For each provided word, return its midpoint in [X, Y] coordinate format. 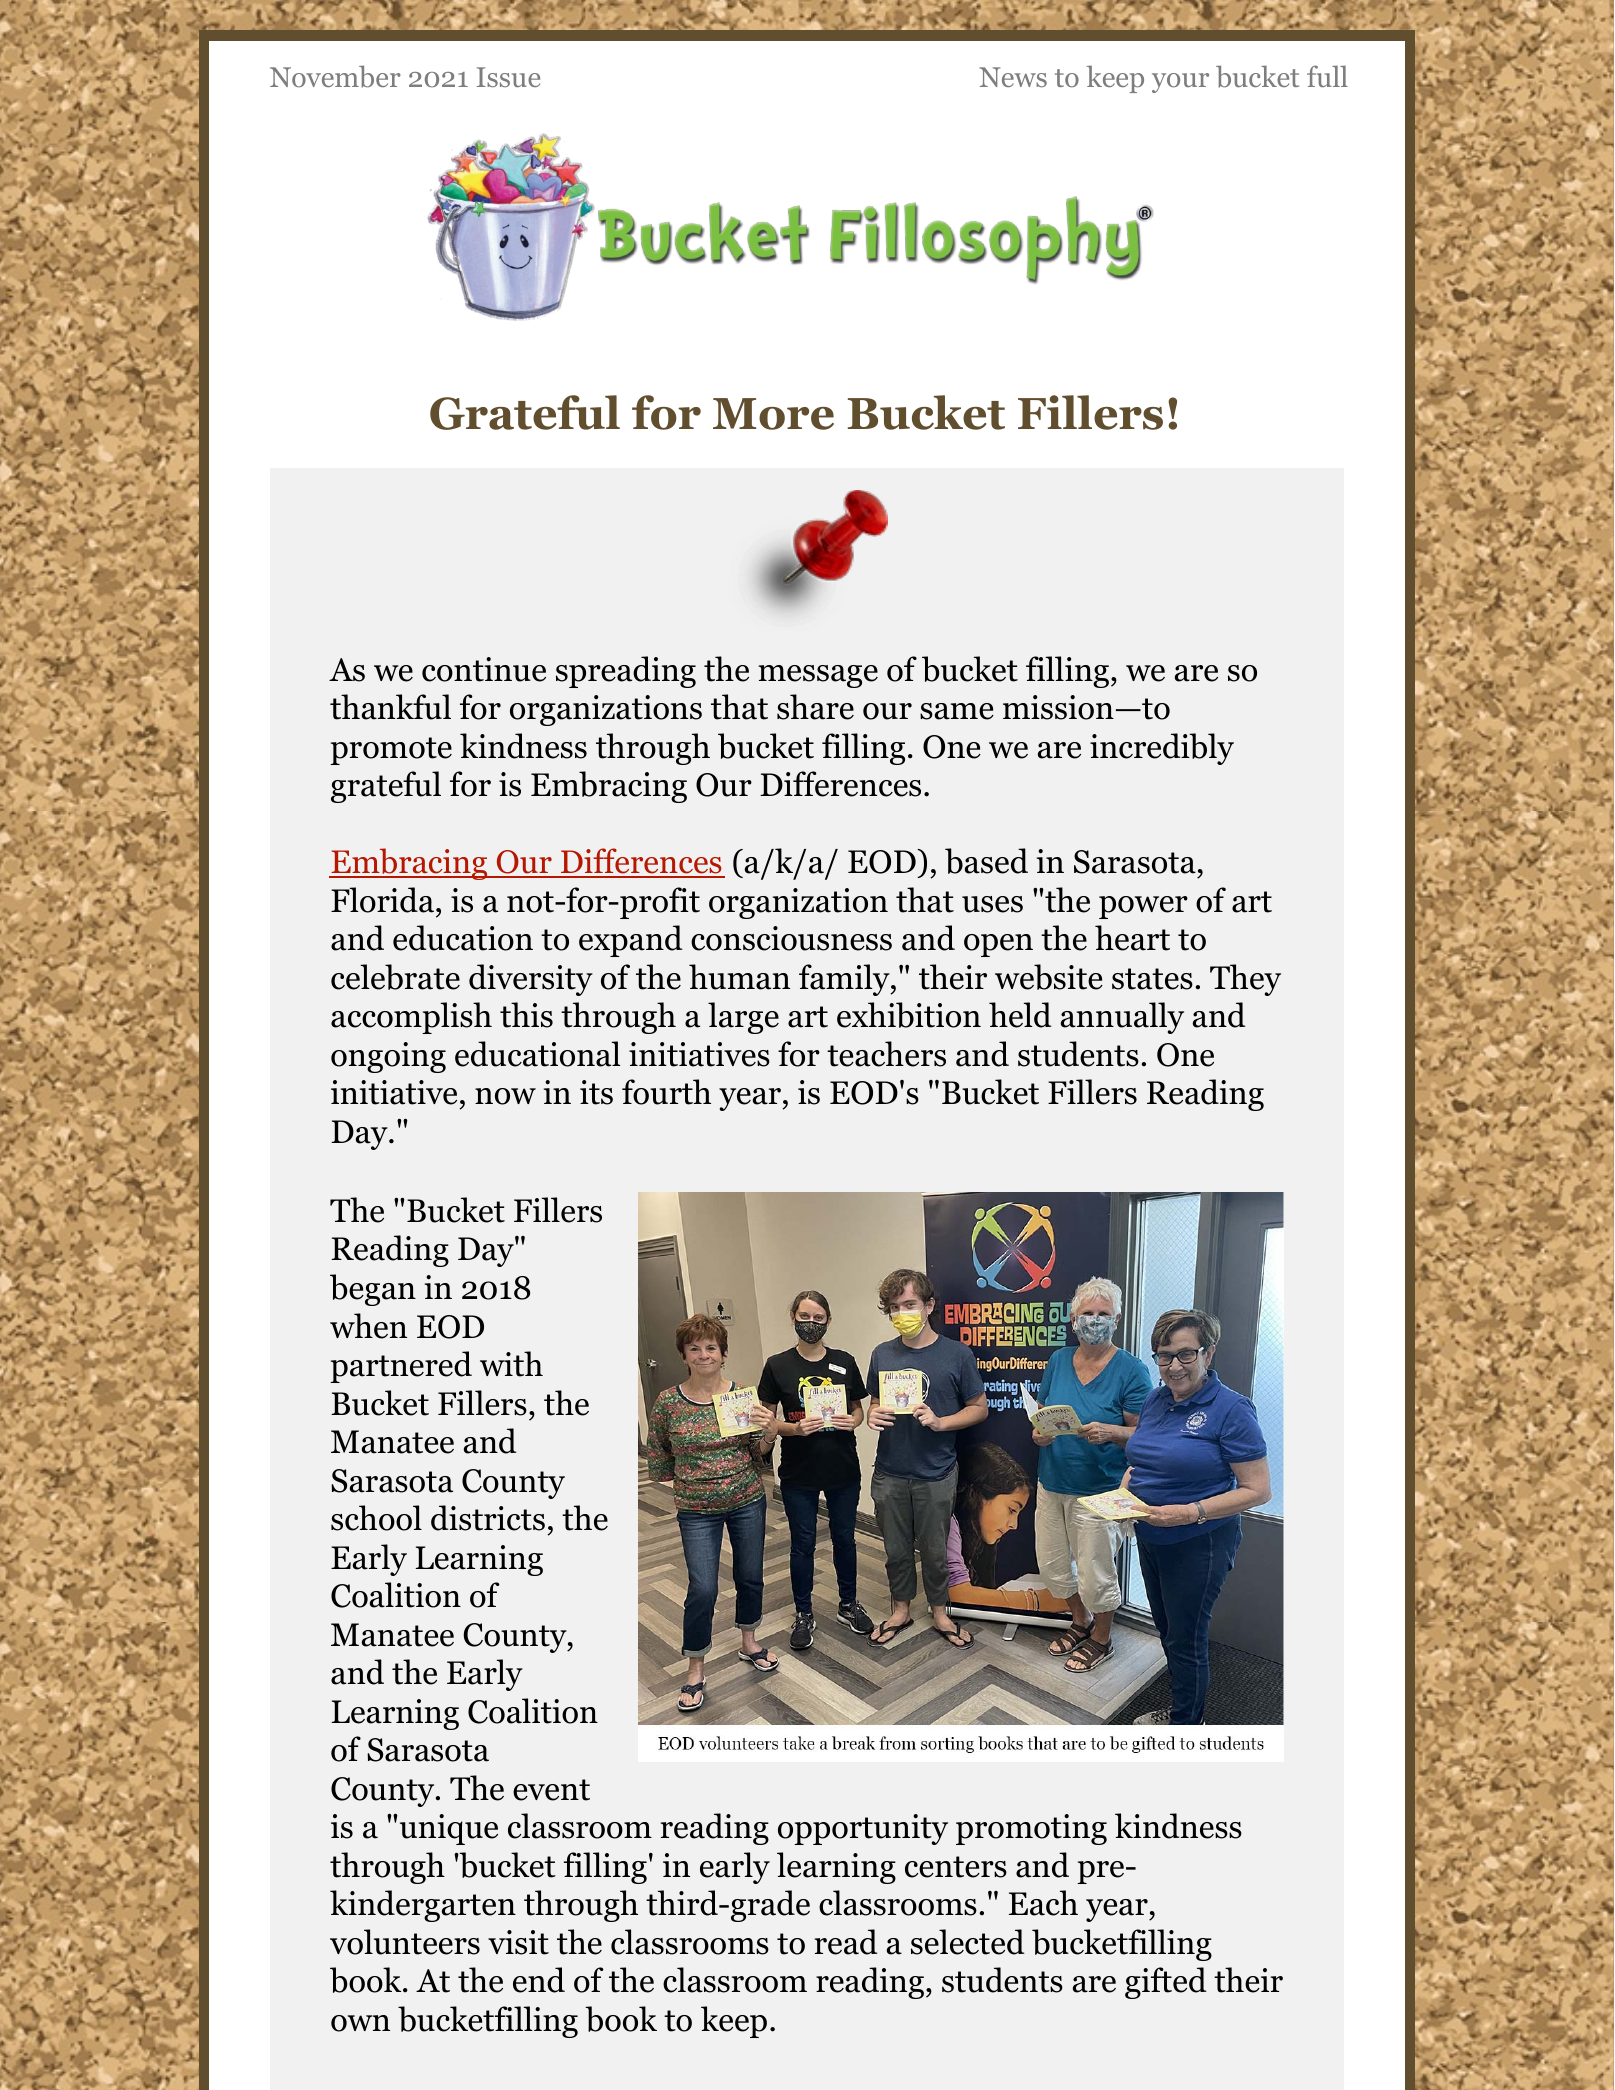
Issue [508, 77]
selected [967, 1942]
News [1013, 77]
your [1180, 83]
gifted [1165, 1983]
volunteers [405, 1942]
